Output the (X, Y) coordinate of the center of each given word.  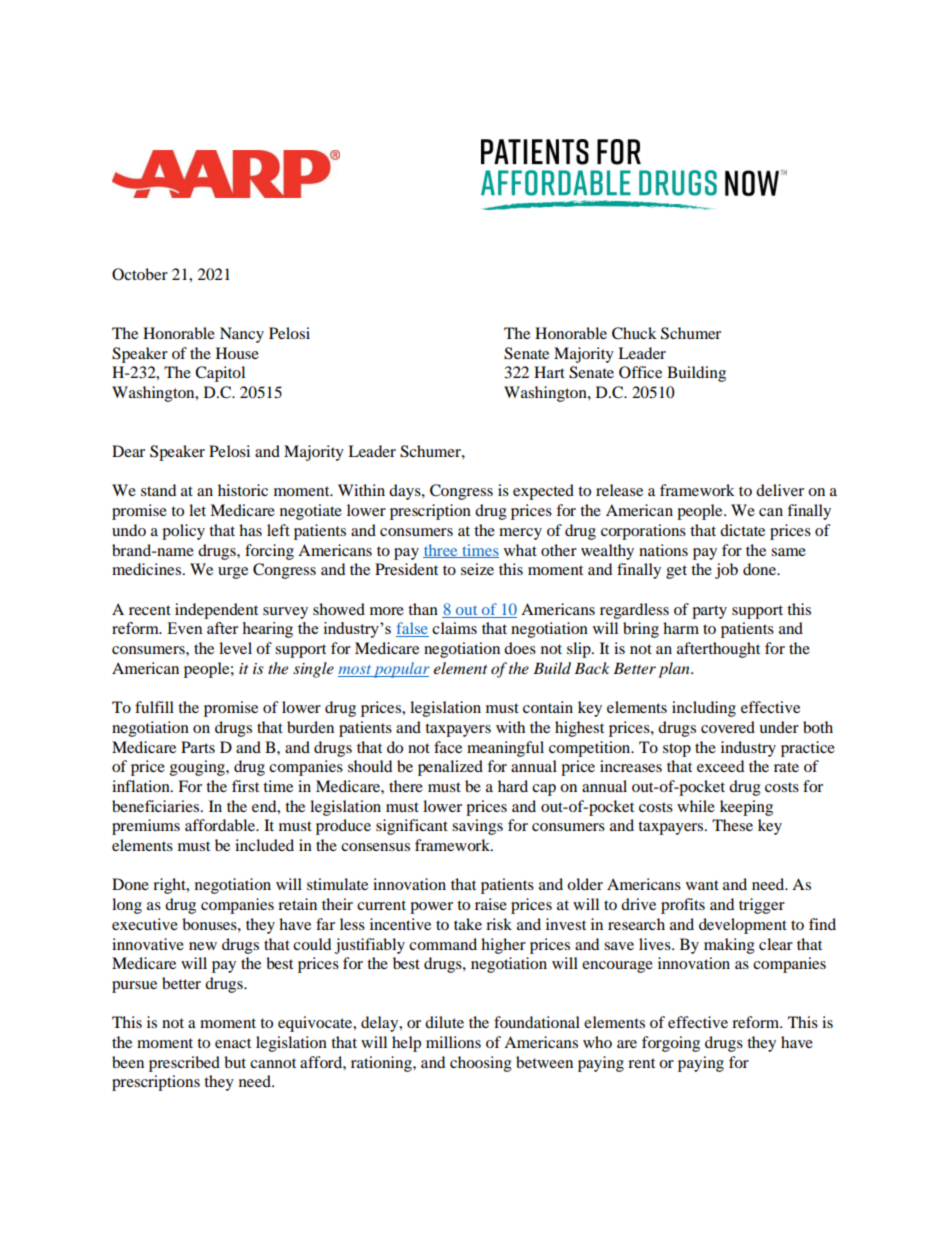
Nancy (242, 335)
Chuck (634, 333)
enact (233, 1043)
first (245, 786)
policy (183, 532)
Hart (549, 372)
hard (513, 786)
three (441, 551)
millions (453, 1042)
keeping (746, 808)
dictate (742, 530)
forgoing (671, 1044)
